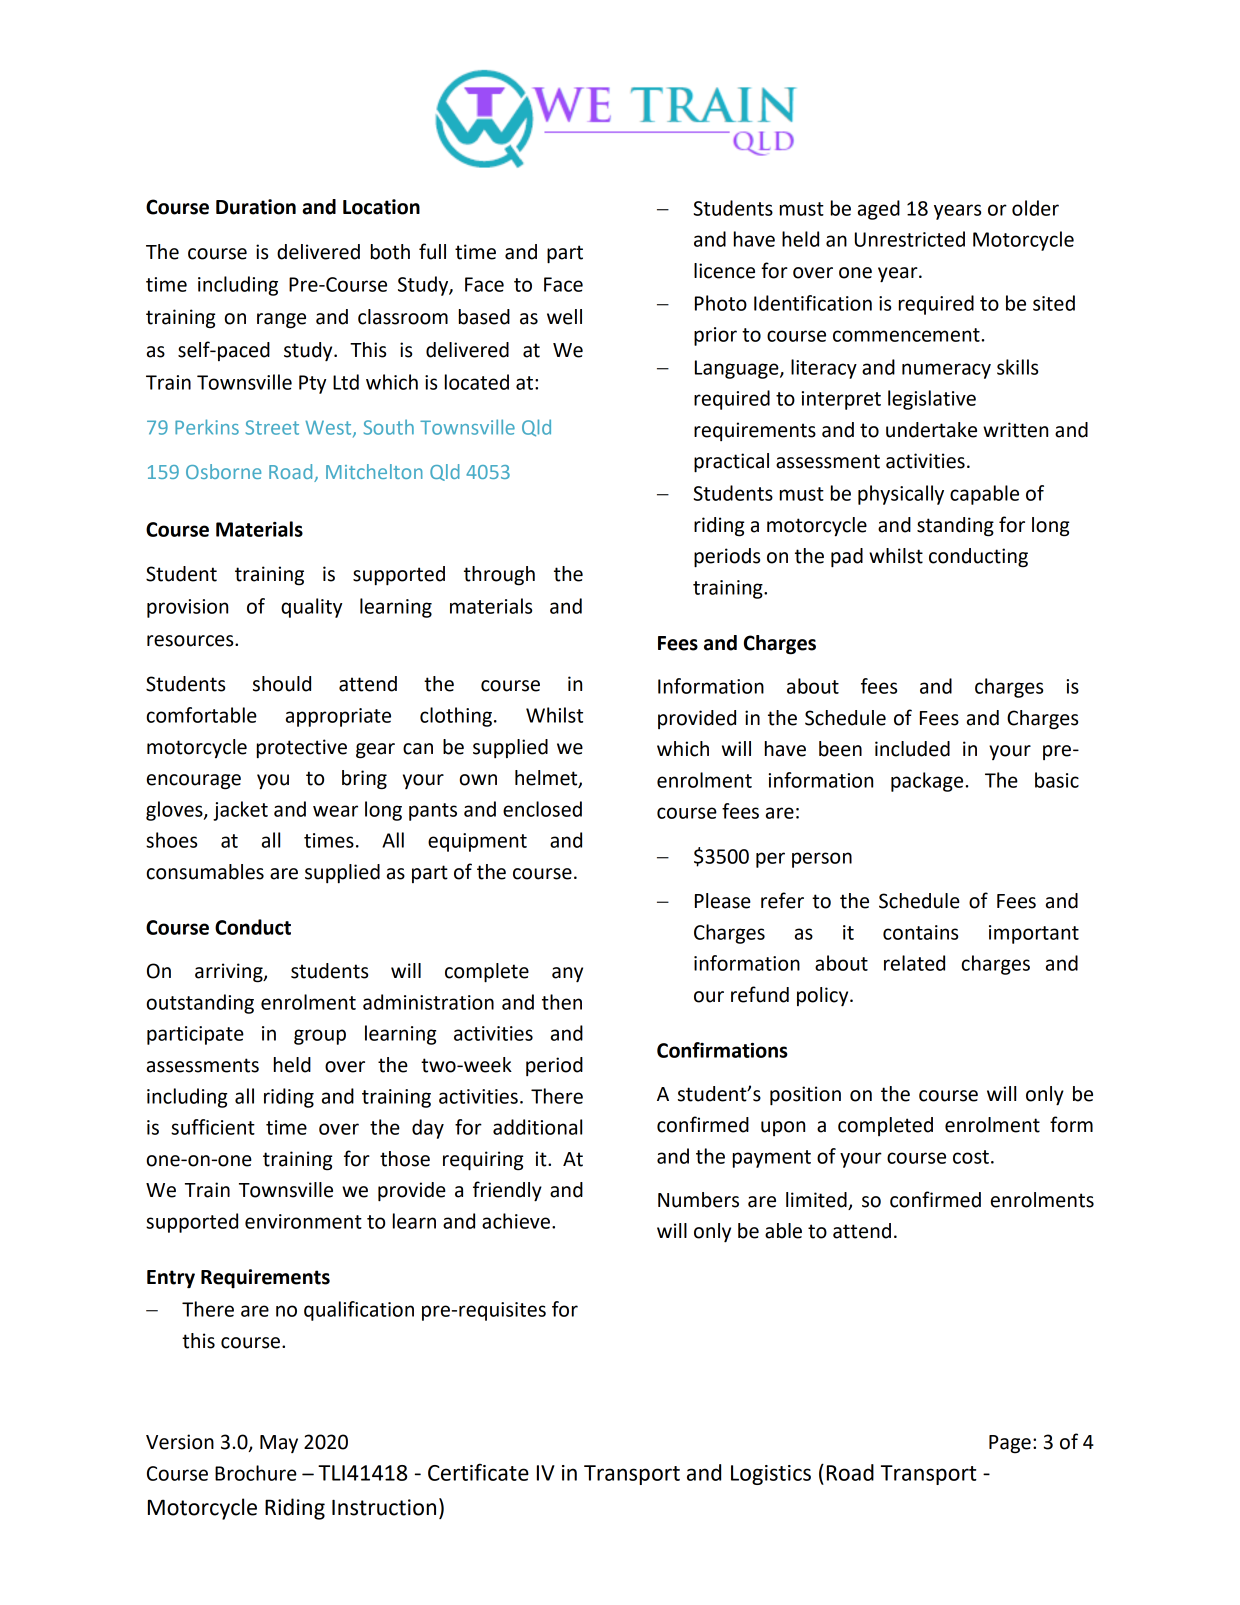  I want to click on well, so click(564, 317).
